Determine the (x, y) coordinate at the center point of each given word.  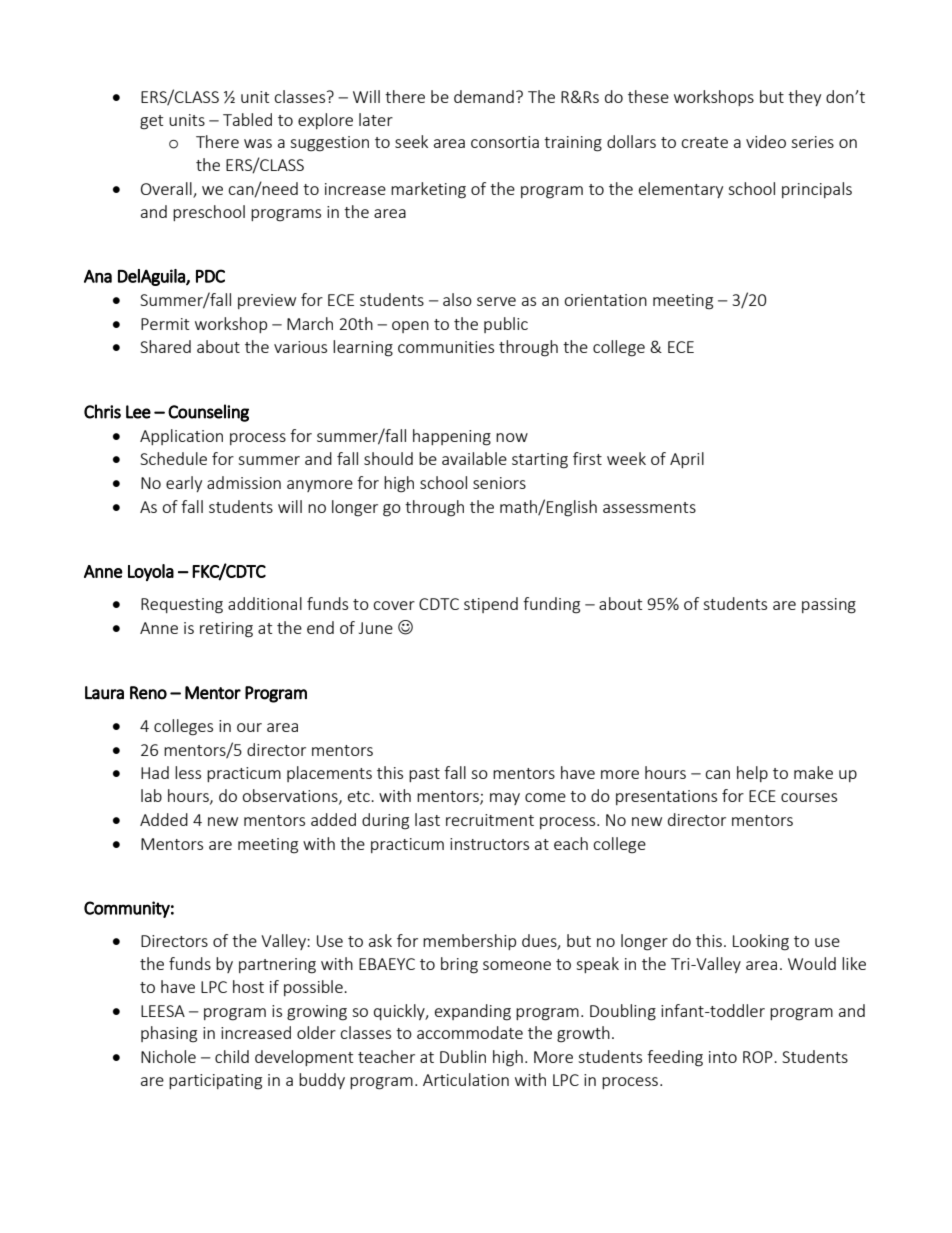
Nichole (168, 1056)
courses (809, 797)
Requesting (182, 606)
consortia (505, 142)
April (687, 460)
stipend (491, 605)
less (188, 772)
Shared (165, 346)
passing (829, 606)
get (151, 122)
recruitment (490, 820)
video (766, 141)
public (506, 325)
